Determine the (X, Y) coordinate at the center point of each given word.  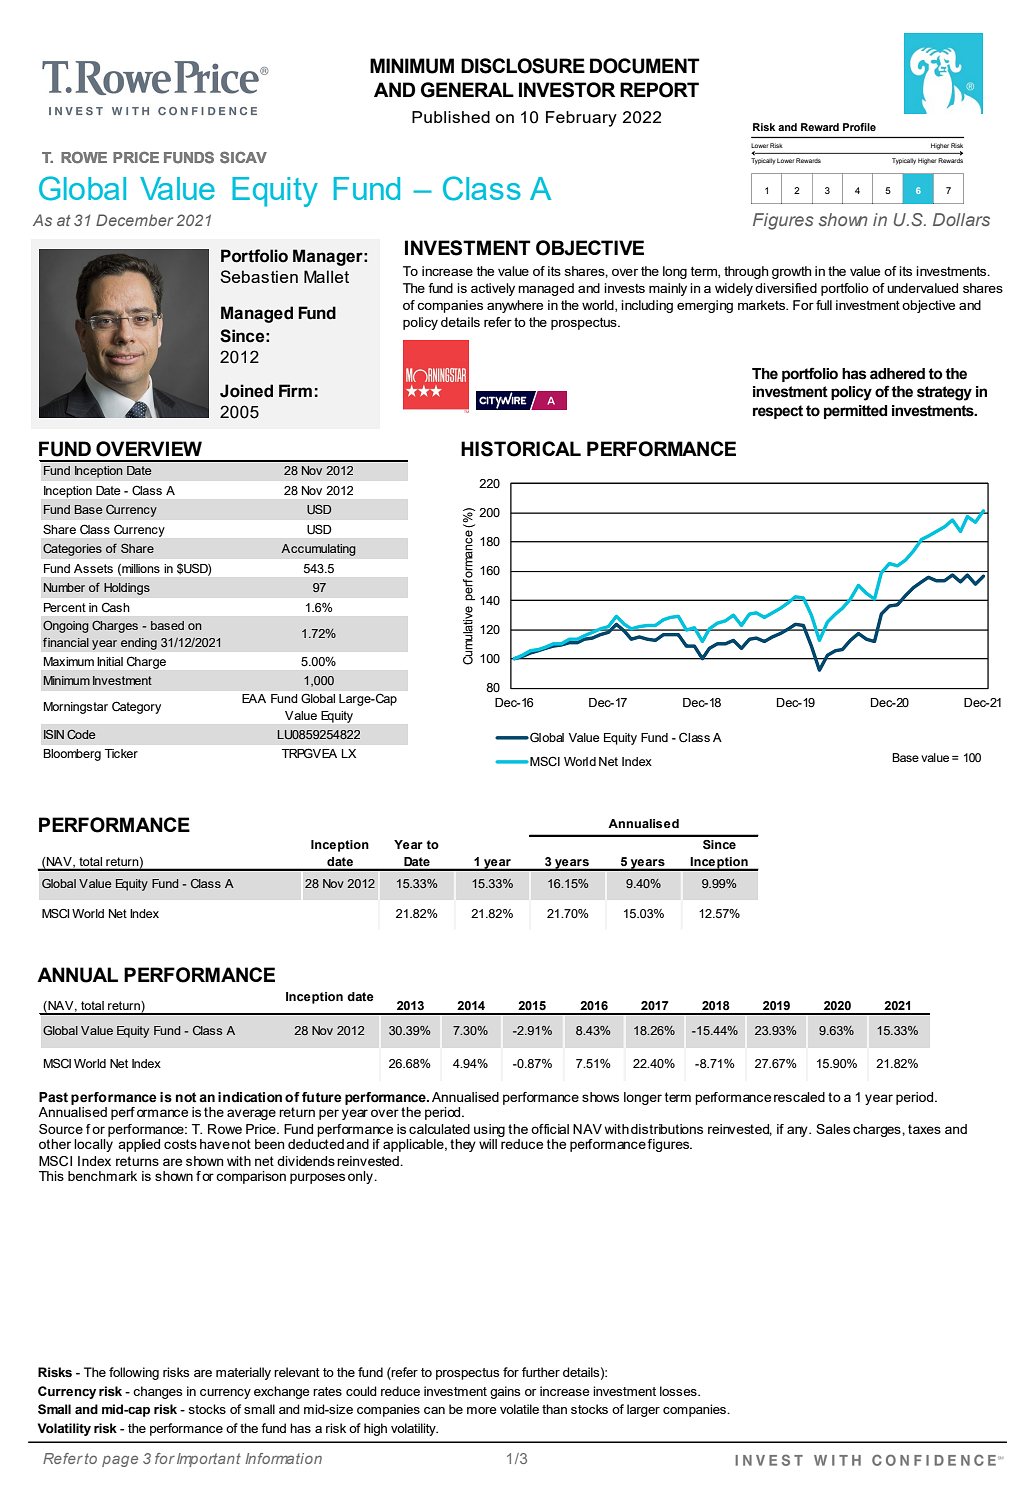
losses (679, 1391)
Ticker (121, 753)
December (134, 220)
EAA (254, 698)
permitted (855, 412)
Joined (246, 391)
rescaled (799, 1097)
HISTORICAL (521, 449)
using (489, 1130)
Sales (833, 1129)
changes (157, 1392)
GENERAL (467, 90)
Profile (859, 127)
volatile (519, 1409)
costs (180, 1144)
